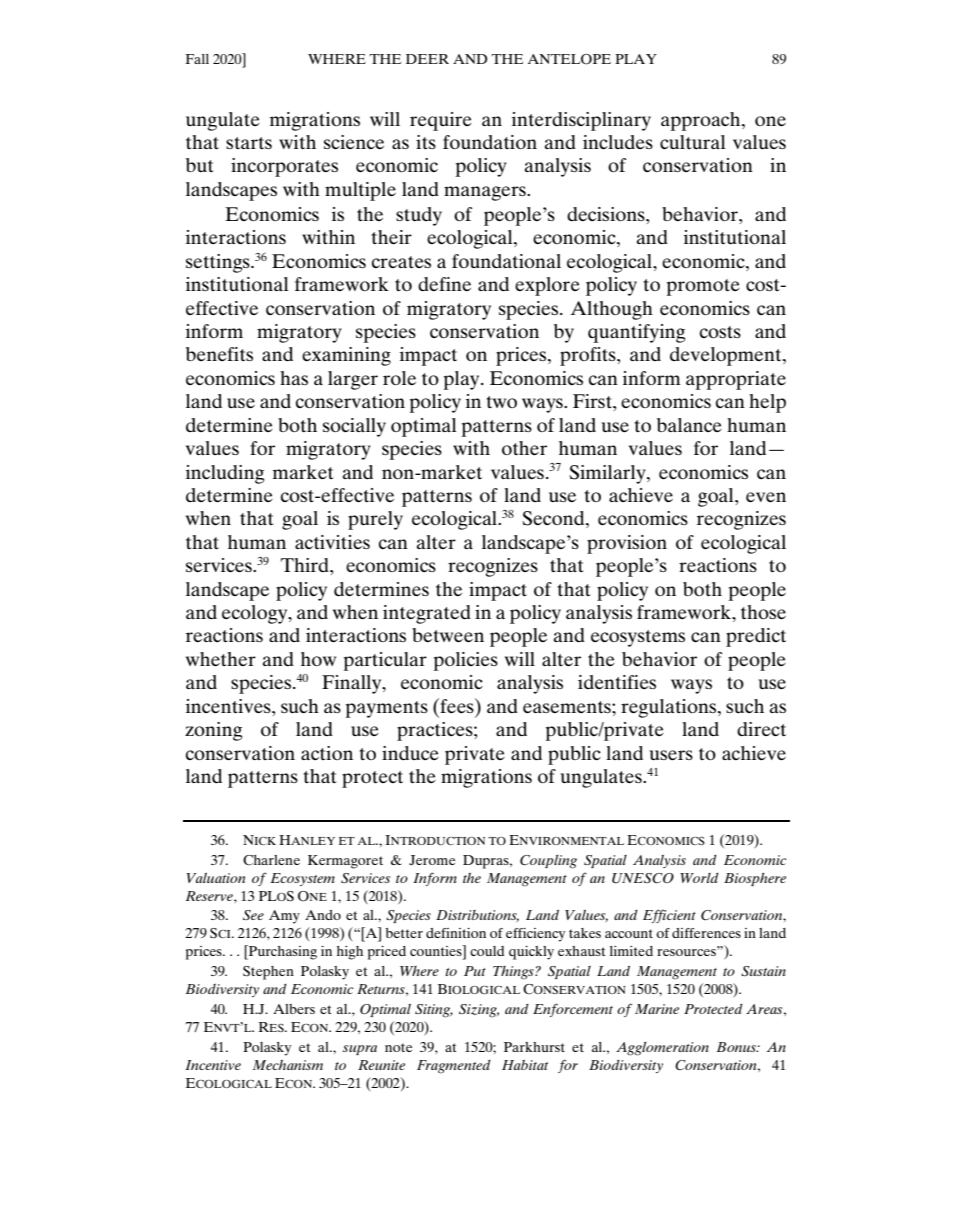 This document has height=1232, width=972. Describe the element at coordinates (627, 544) in the document. I see `provision` at that location.
